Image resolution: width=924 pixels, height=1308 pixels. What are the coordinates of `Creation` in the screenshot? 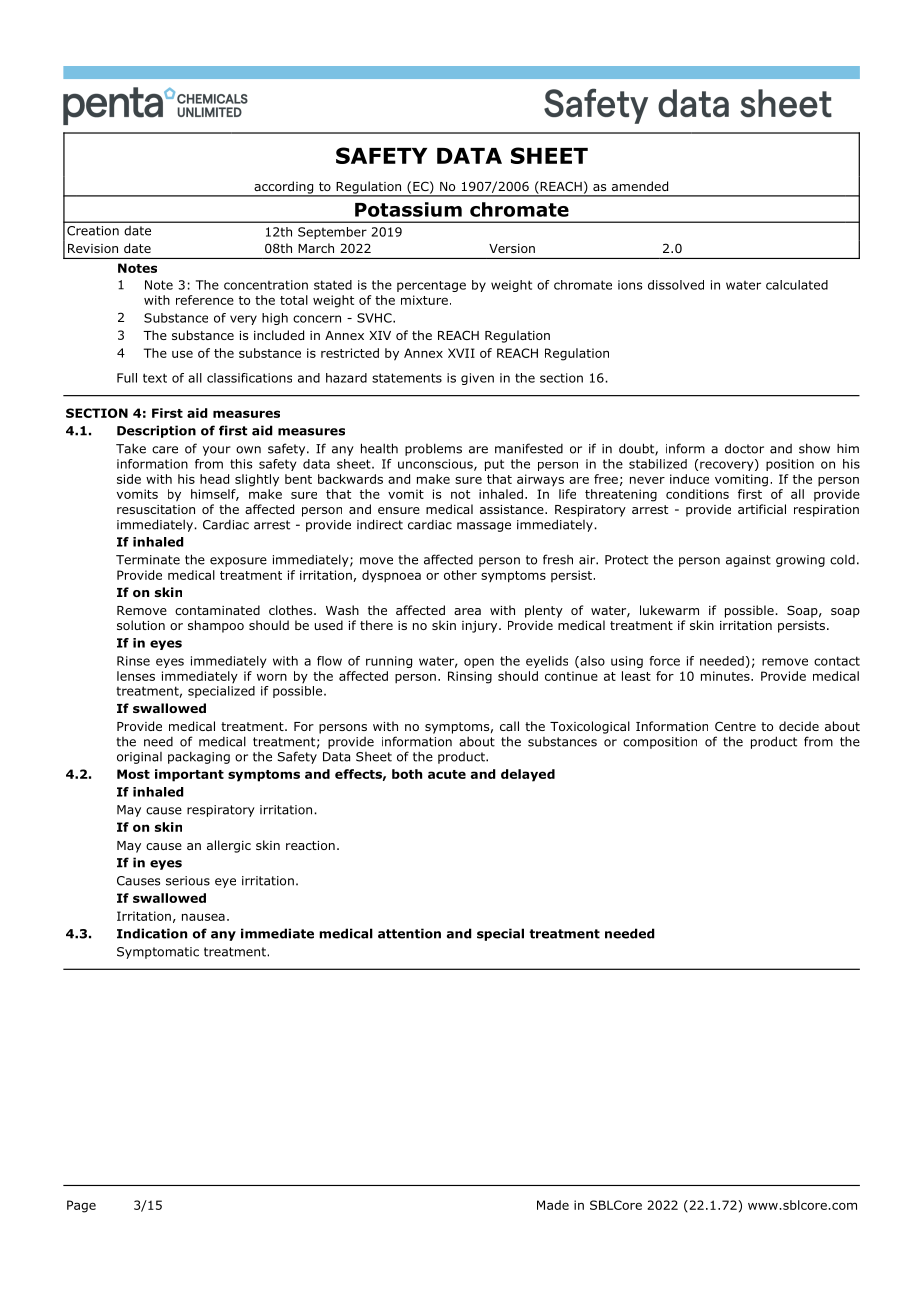 It's located at (93, 231).
